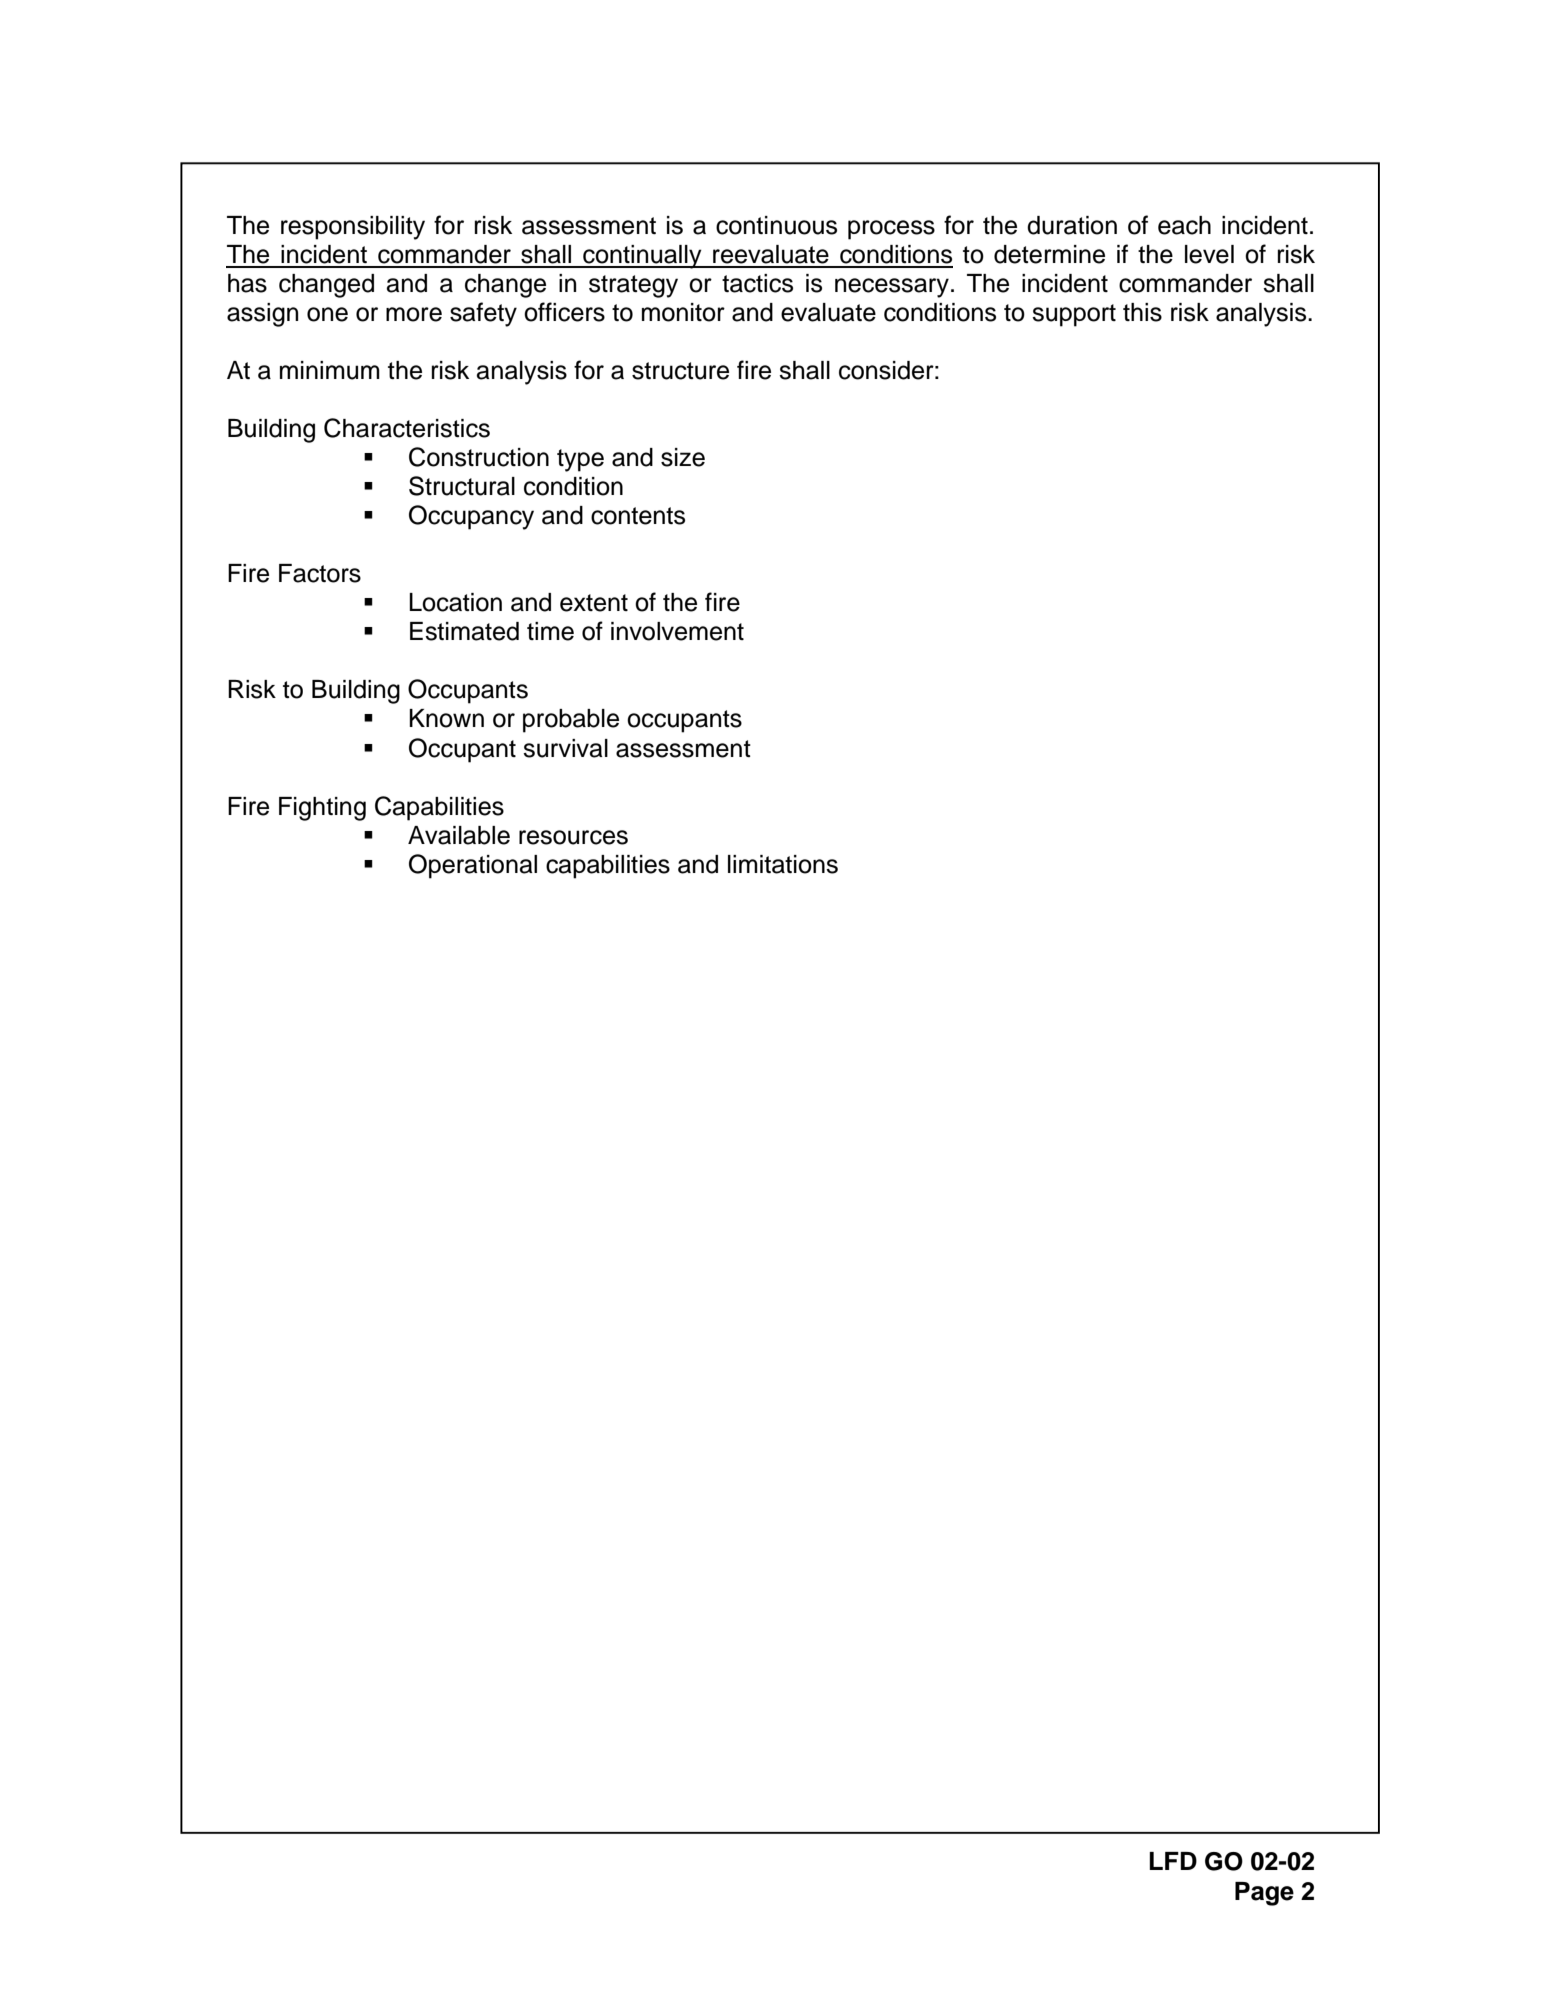 The width and height of the screenshot is (1542, 1996). What do you see at coordinates (783, 864) in the screenshot?
I see `limitations` at bounding box center [783, 864].
